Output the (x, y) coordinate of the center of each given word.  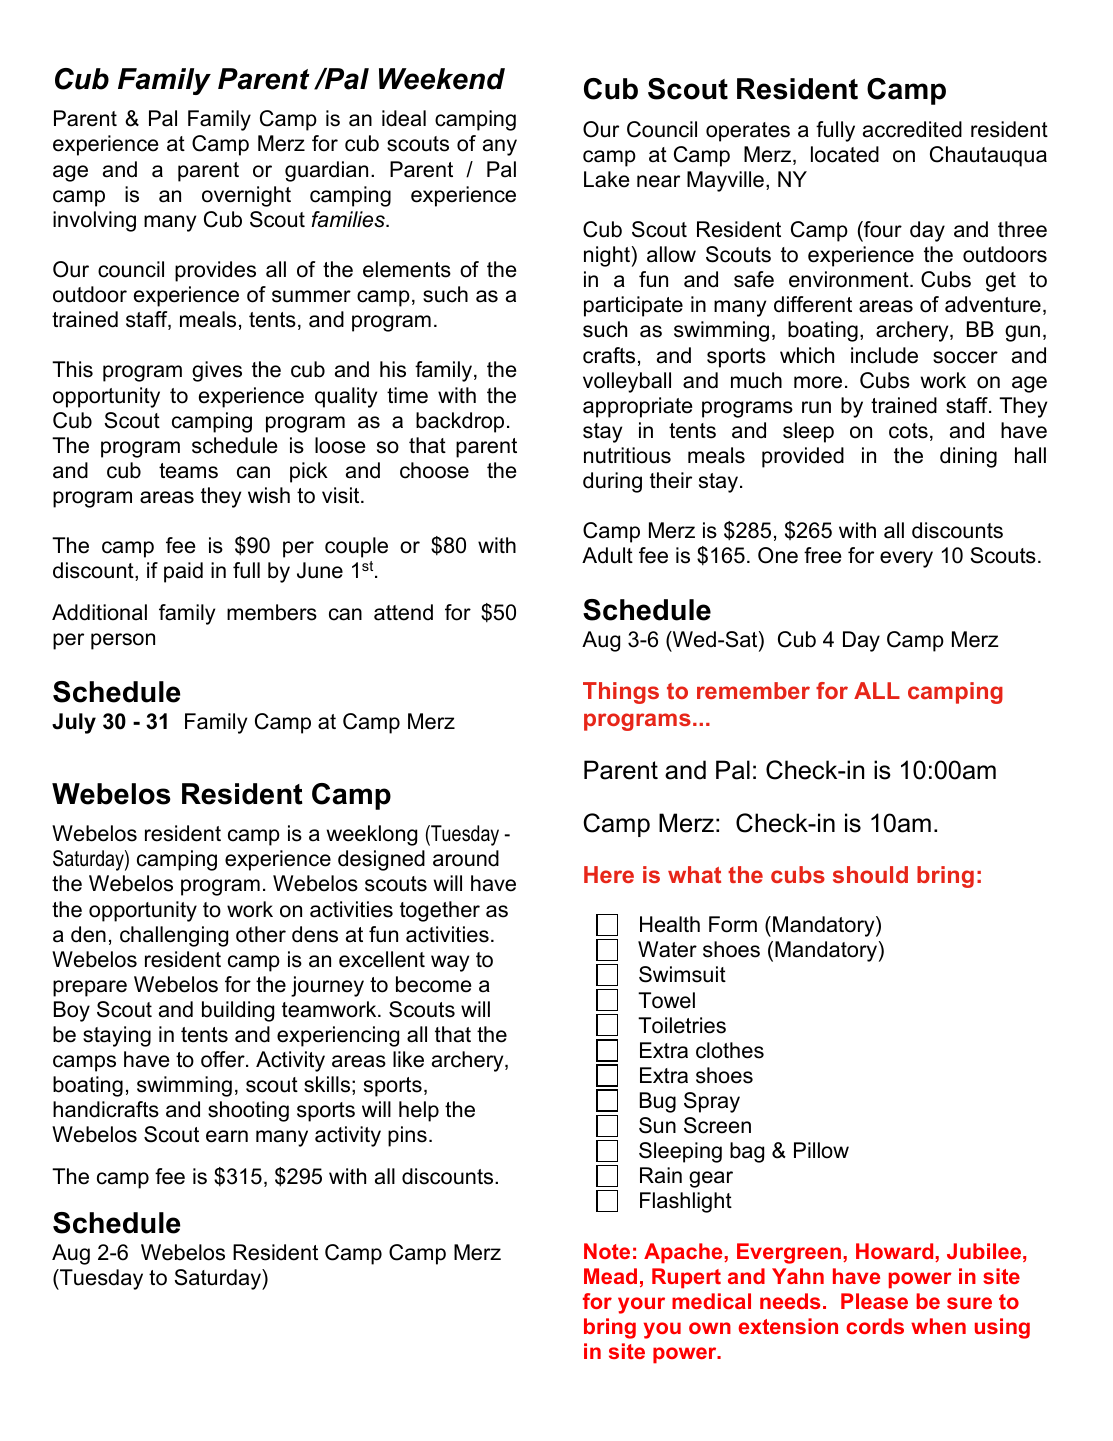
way (450, 963)
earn (227, 1136)
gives (217, 371)
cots (908, 431)
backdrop (460, 422)
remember (753, 690)
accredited (912, 129)
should (870, 874)
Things (621, 693)
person (123, 641)
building (238, 1011)
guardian (326, 171)
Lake (606, 179)
